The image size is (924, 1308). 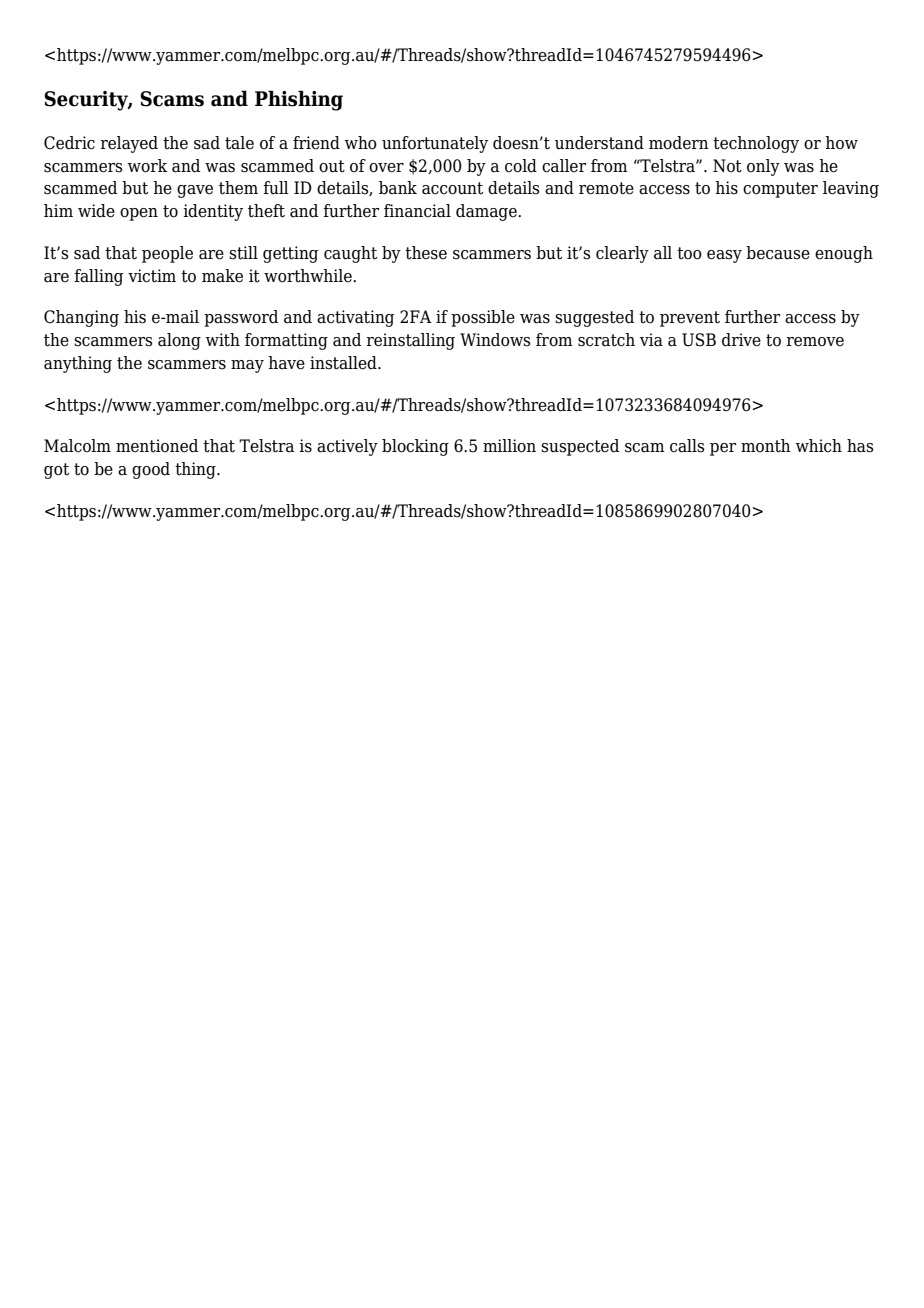 I want to click on good, so click(x=151, y=470).
